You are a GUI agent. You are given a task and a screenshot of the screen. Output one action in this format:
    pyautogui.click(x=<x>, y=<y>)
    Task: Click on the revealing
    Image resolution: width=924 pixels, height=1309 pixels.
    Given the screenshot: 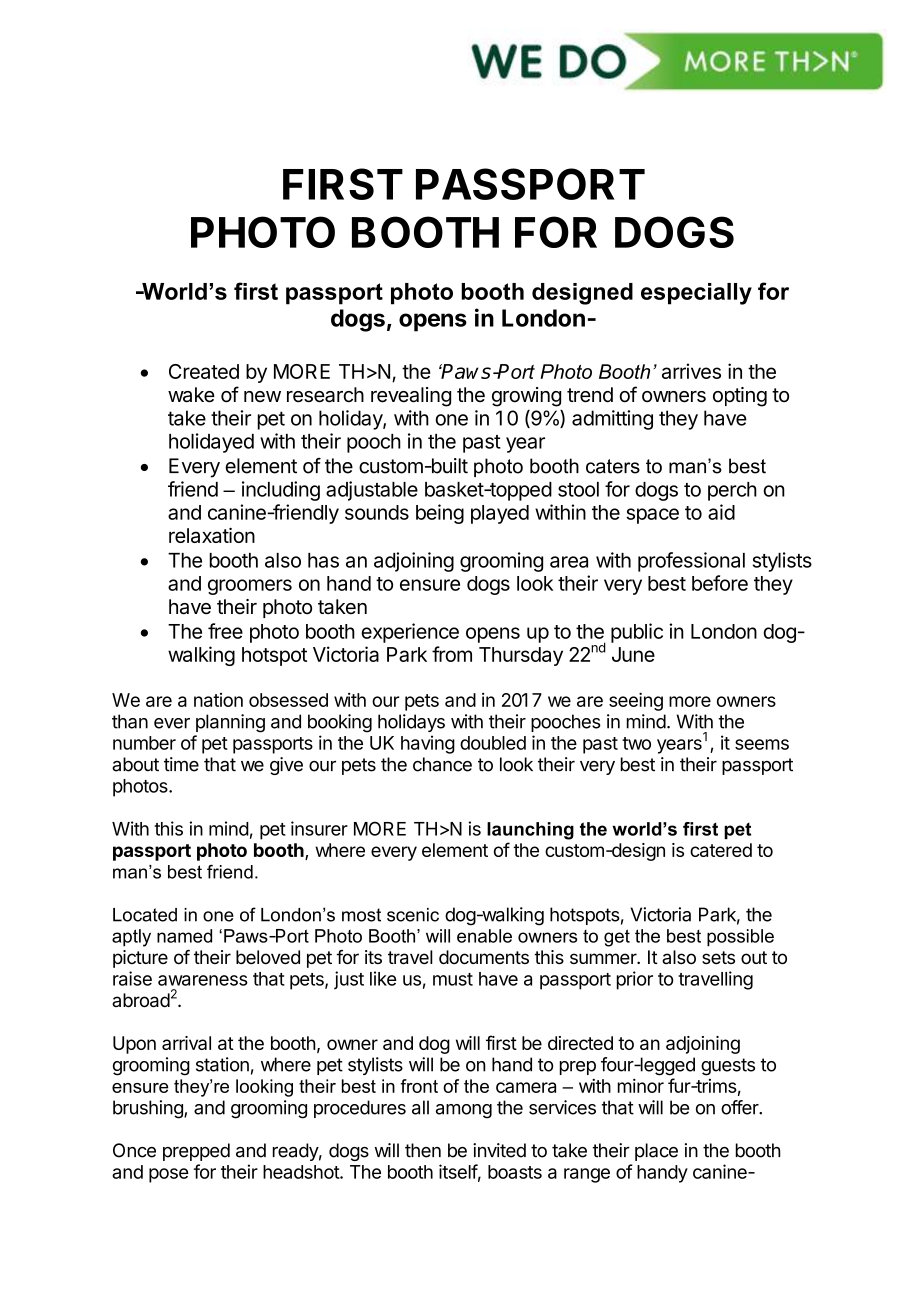 What is the action you would take?
    pyautogui.click(x=411, y=397)
